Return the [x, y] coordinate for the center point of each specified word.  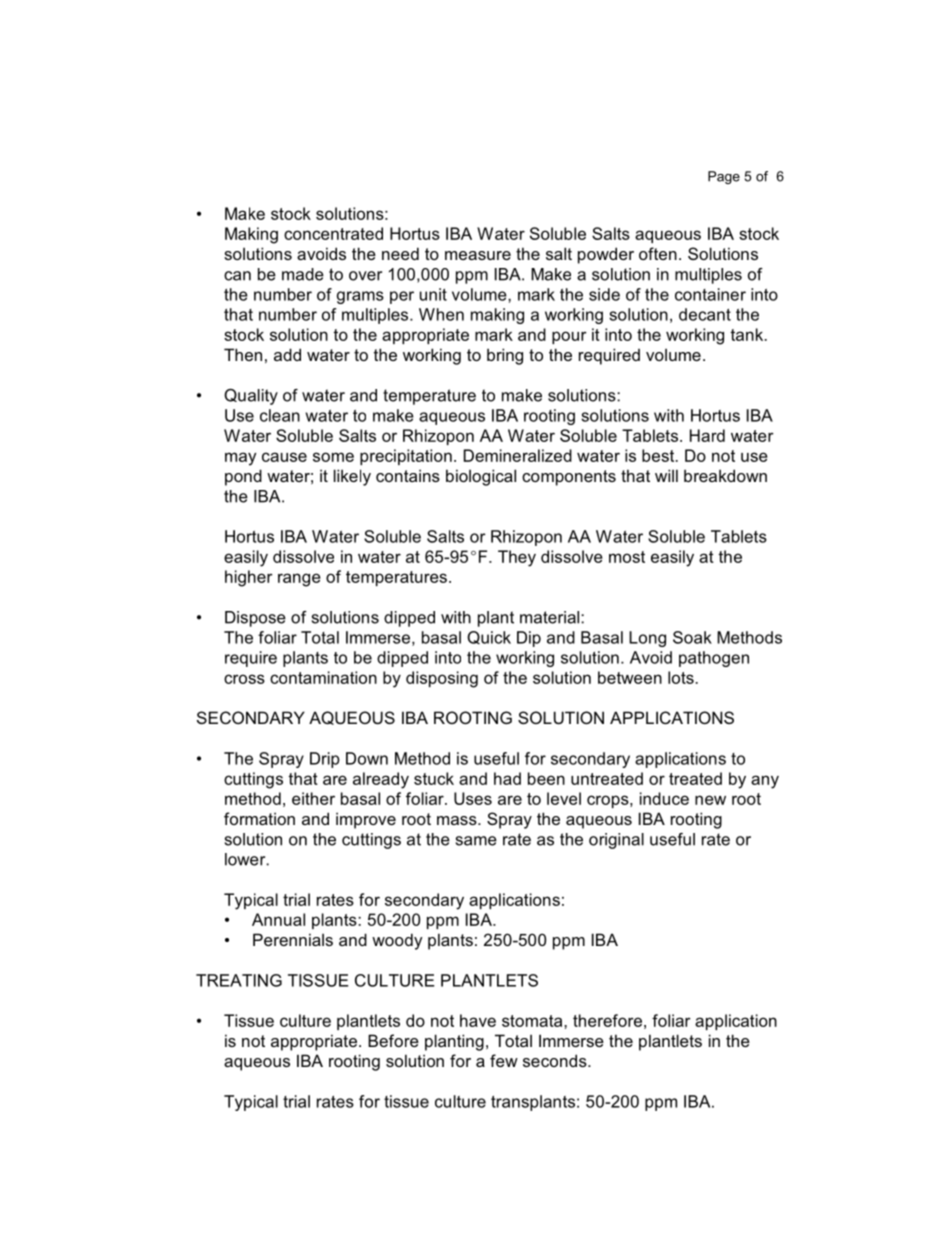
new [710, 800]
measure [478, 255]
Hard [707, 435]
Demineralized [518, 455]
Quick [489, 637]
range [299, 580]
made [303, 274]
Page [724, 177]
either [313, 798]
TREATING [239, 980]
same [476, 841]
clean [280, 415]
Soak [692, 637]
